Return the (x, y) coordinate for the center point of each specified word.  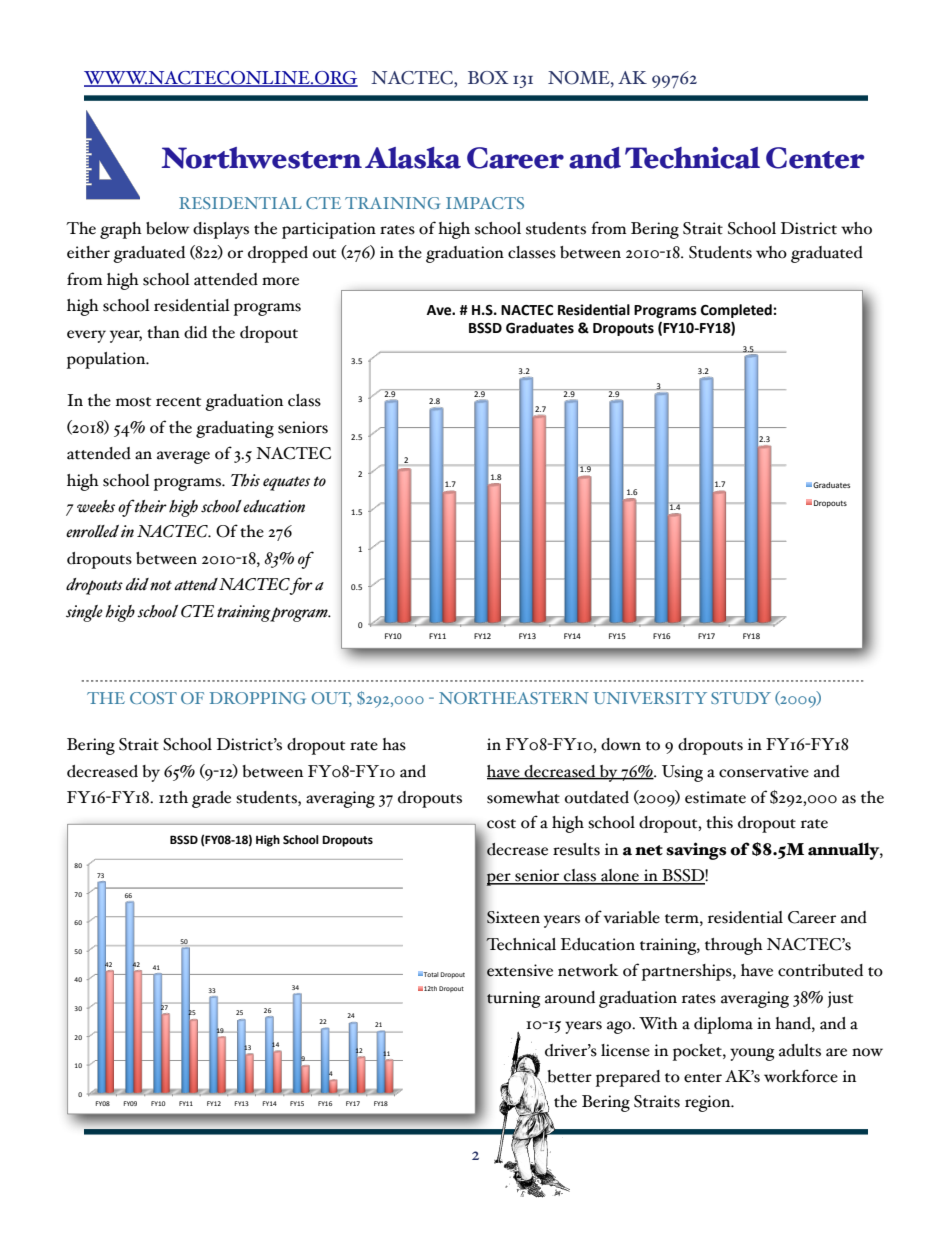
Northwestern (261, 158)
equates (286, 483)
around (570, 997)
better (568, 1076)
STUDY (741, 698)
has (394, 744)
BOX (488, 78)
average (183, 457)
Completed (737, 311)
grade (211, 799)
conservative (764, 771)
